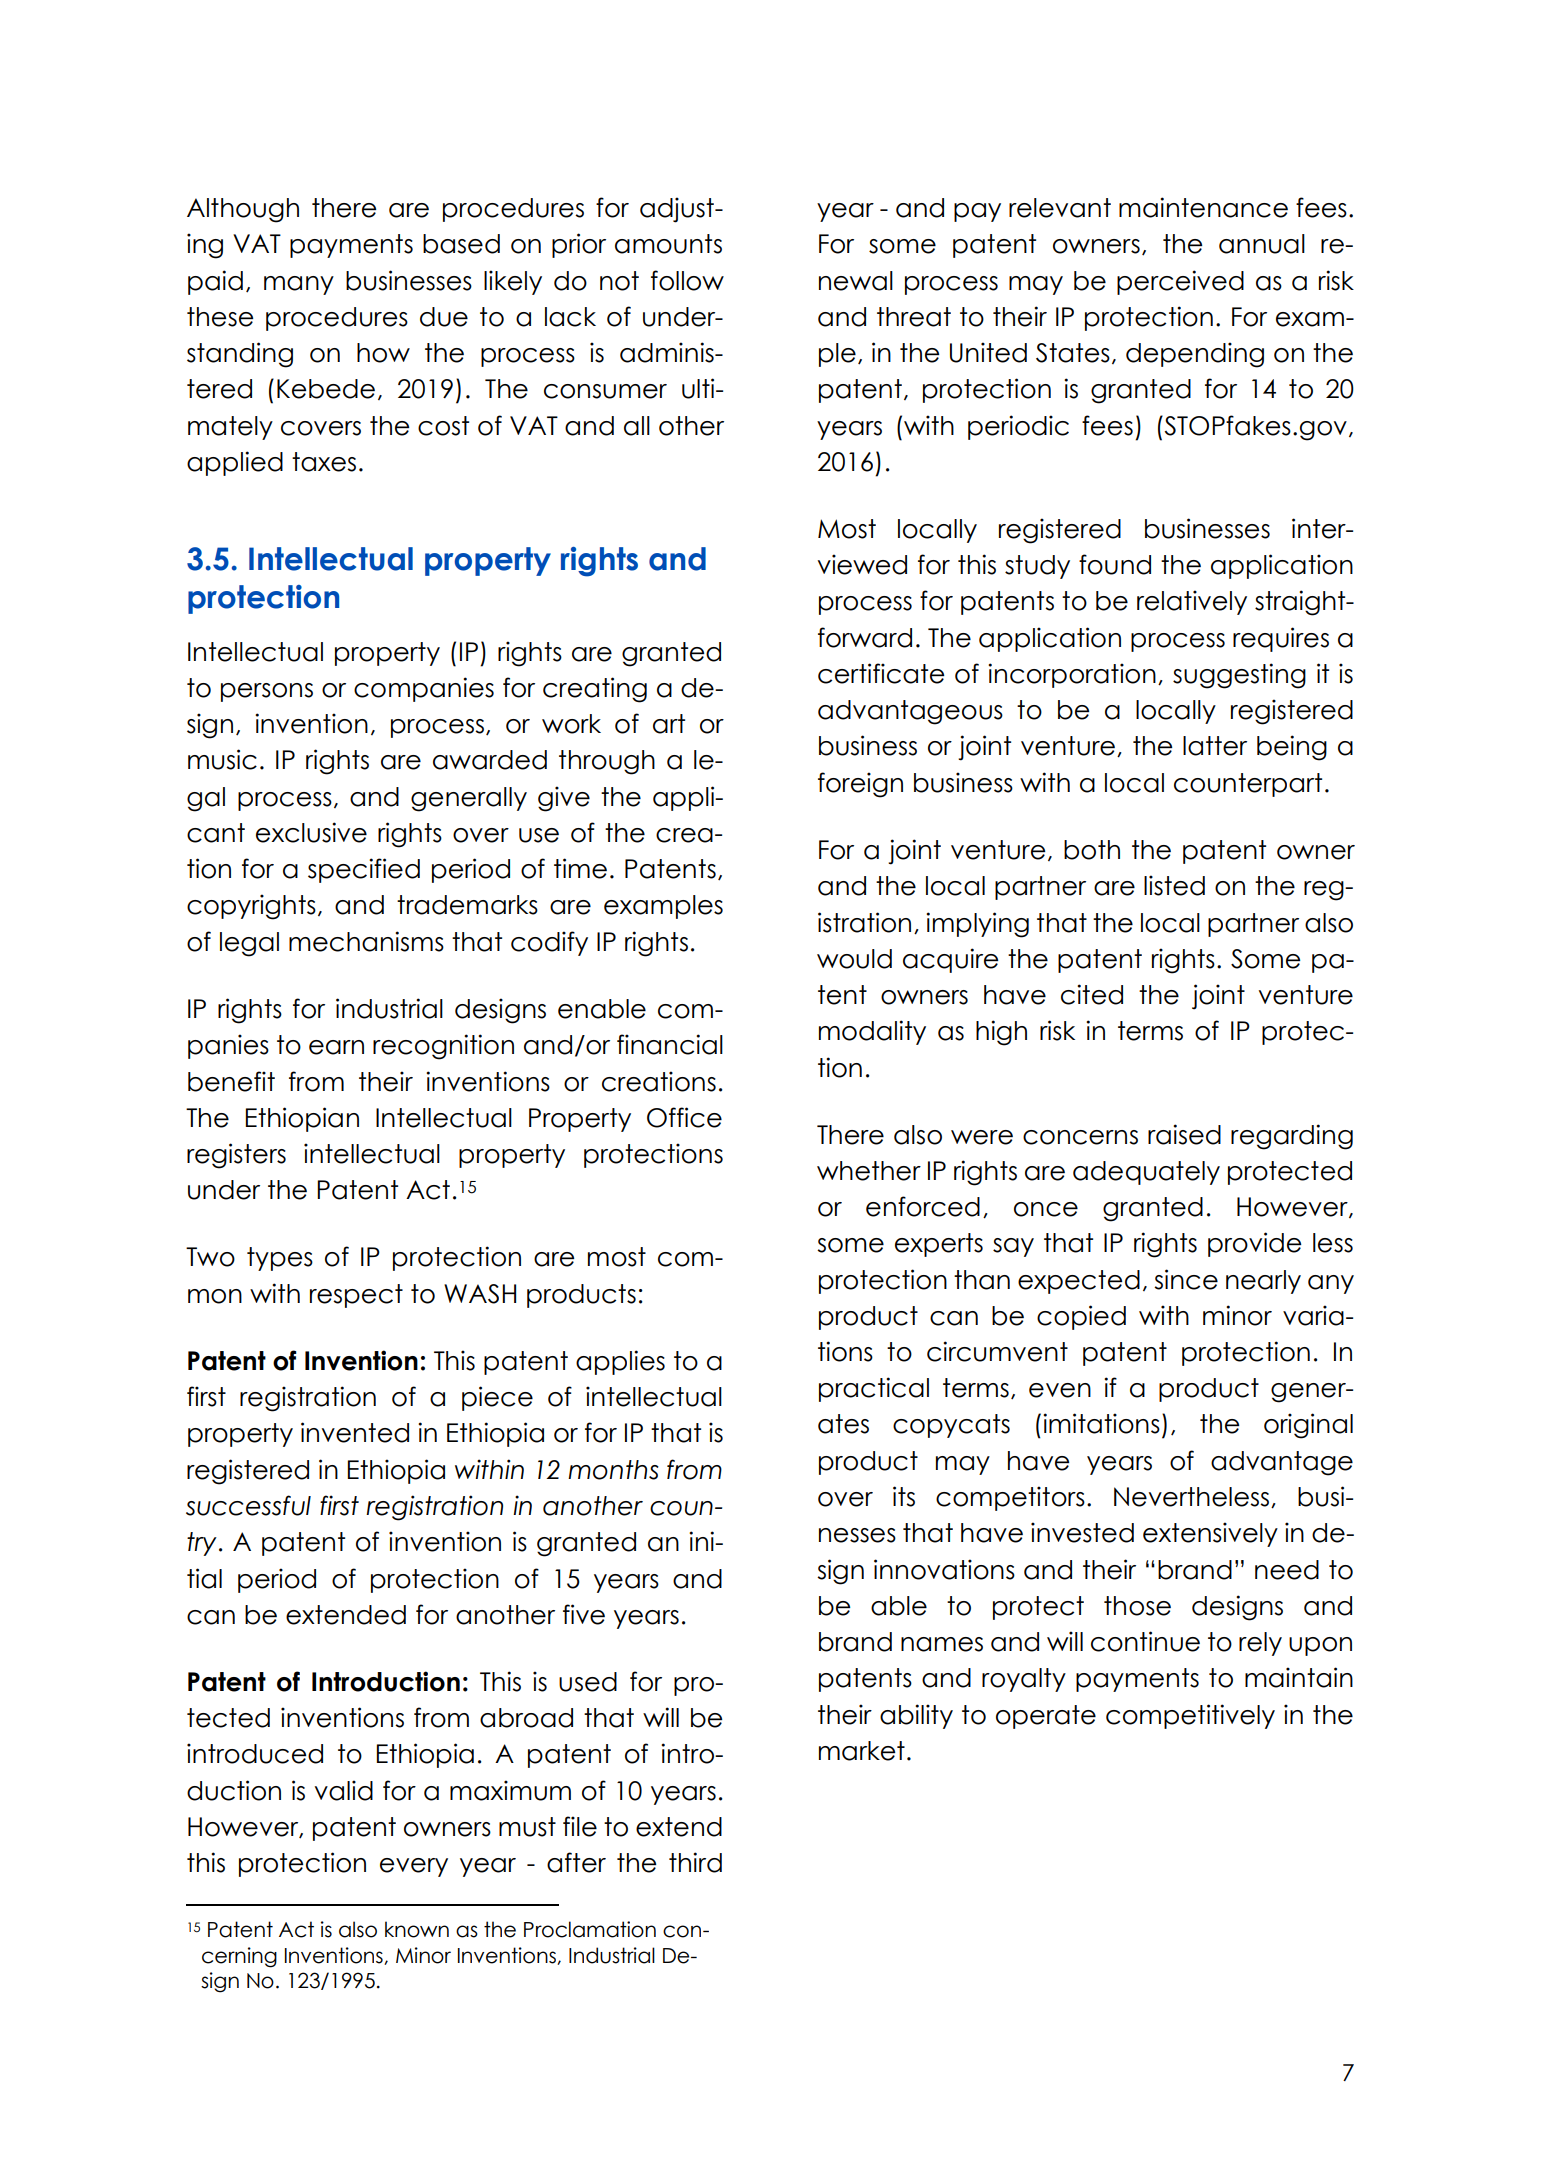 The image size is (1541, 2179). What do you see at coordinates (414, 1867) in the screenshot?
I see `every` at bounding box center [414, 1867].
